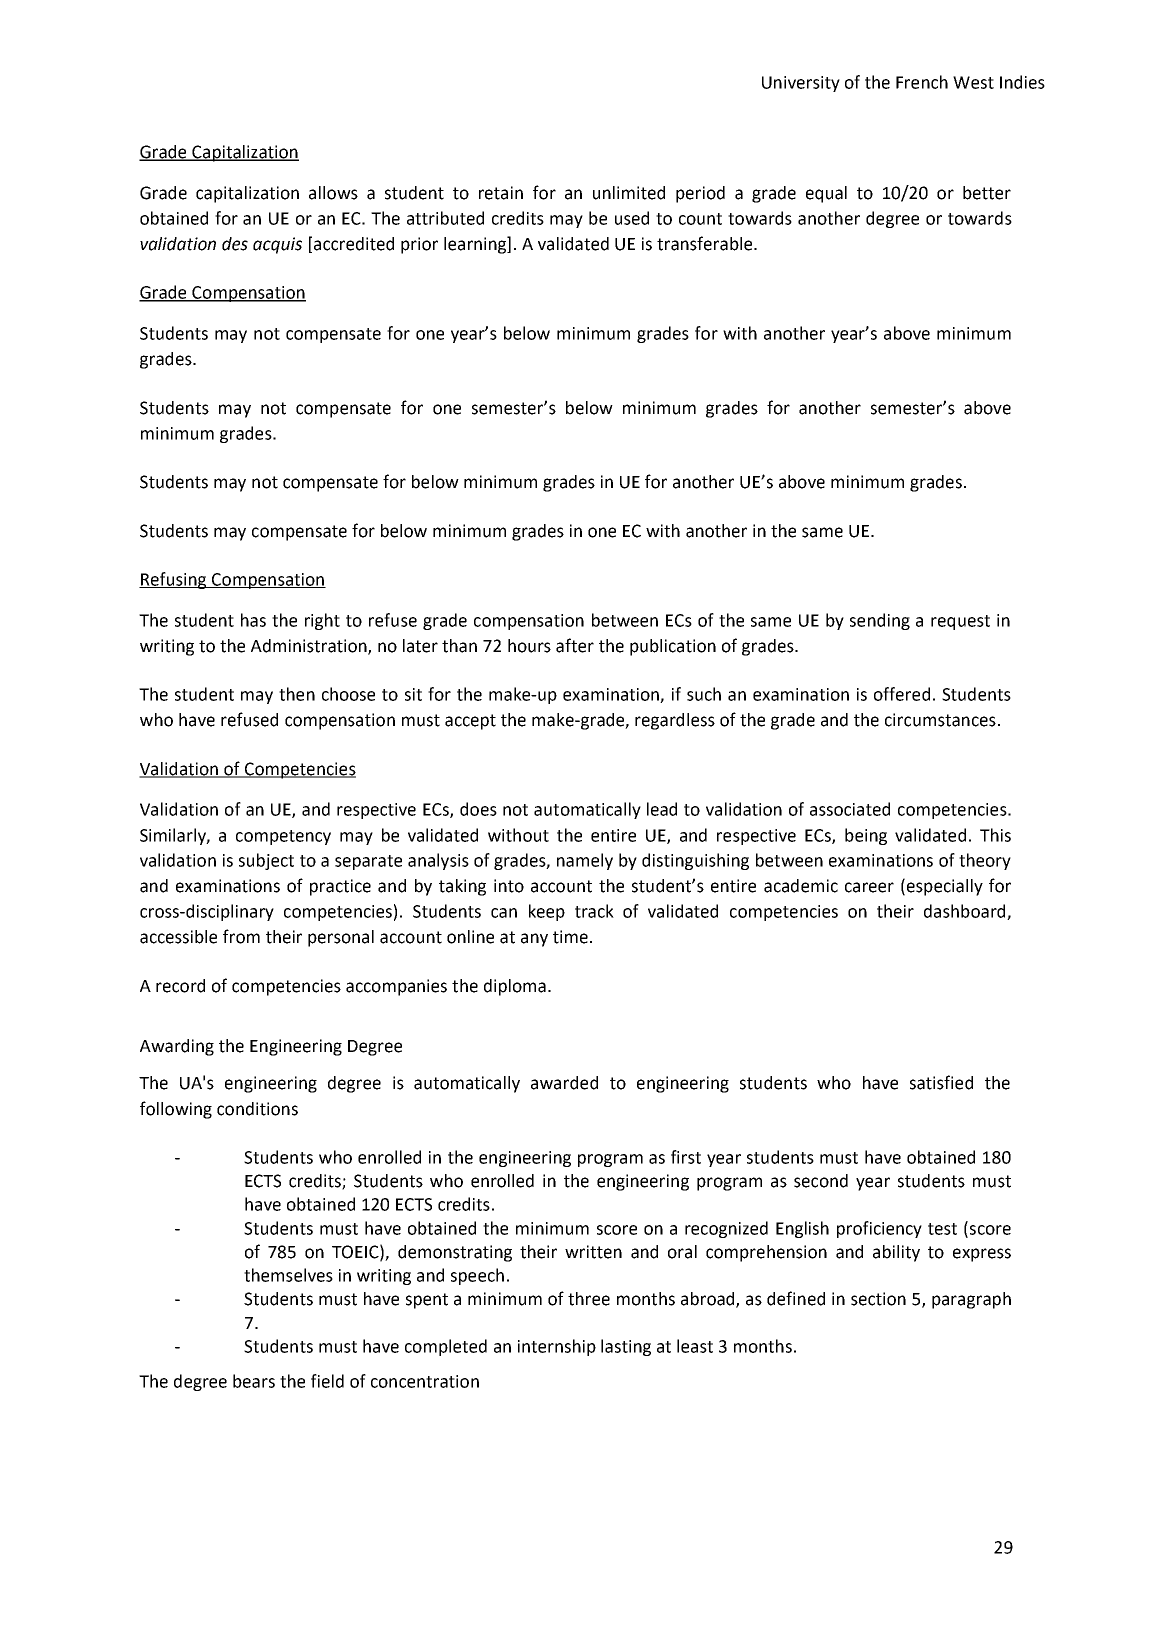 This screenshot has height=1631, width=1152. I want to click on namely, so click(585, 861).
